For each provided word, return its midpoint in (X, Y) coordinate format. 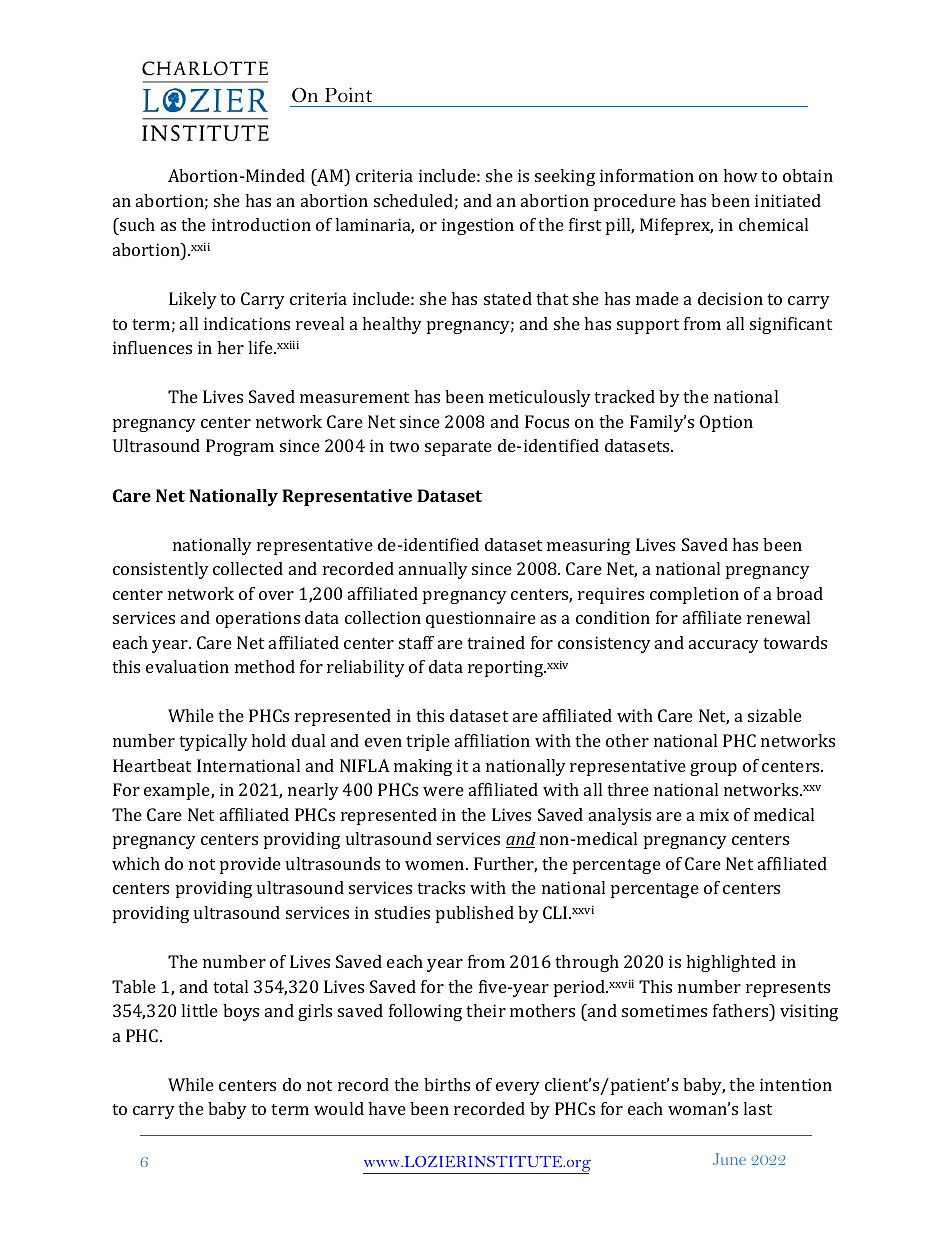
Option (726, 423)
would (339, 1108)
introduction (261, 224)
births (447, 1084)
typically (213, 742)
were (443, 791)
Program (240, 447)
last (757, 1108)
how (740, 175)
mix (714, 814)
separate (458, 448)
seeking (565, 177)
